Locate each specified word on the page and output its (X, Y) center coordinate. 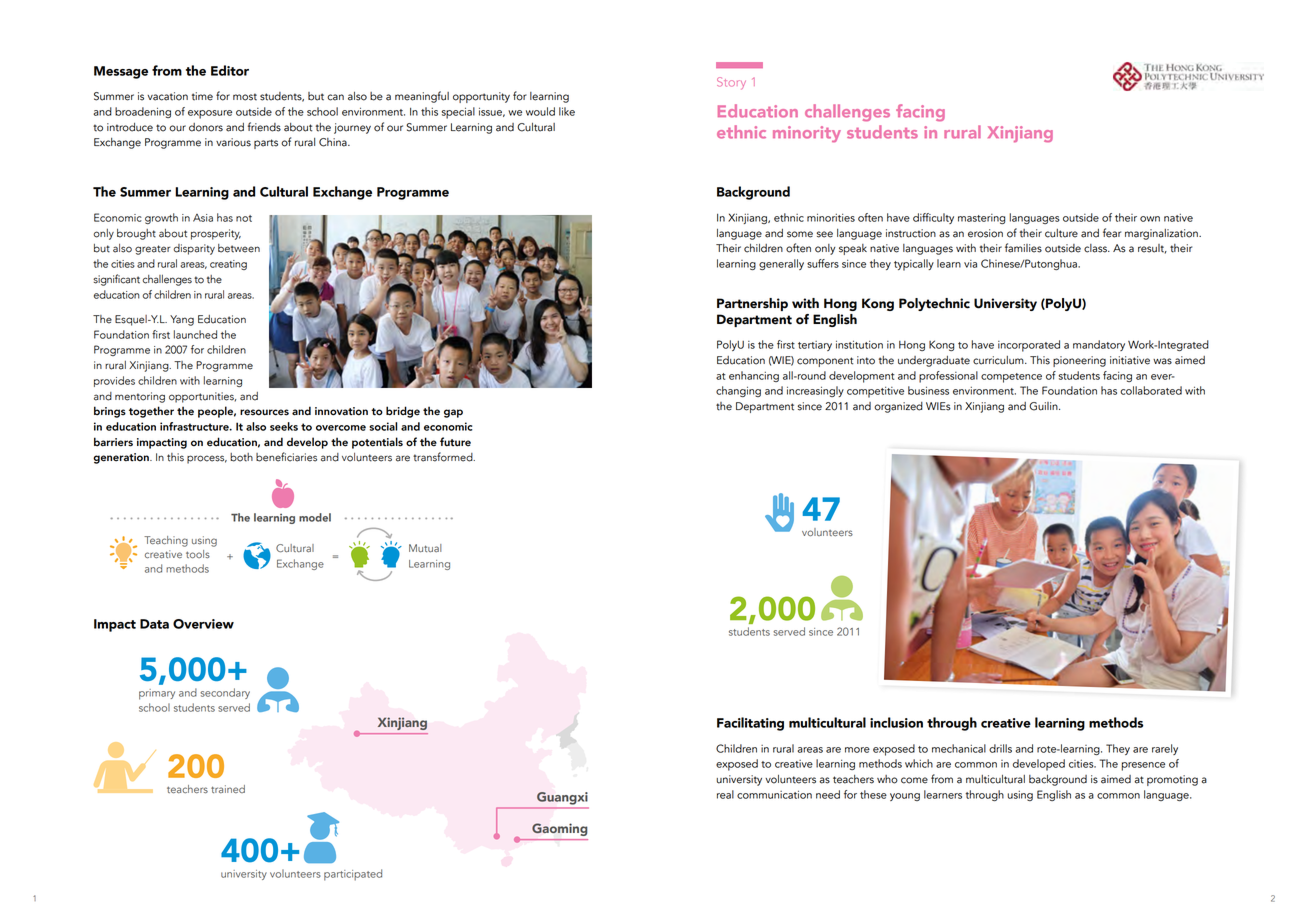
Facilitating (750, 724)
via (970, 264)
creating (228, 265)
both (241, 457)
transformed (444, 457)
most (245, 97)
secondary (225, 693)
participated (353, 875)
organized (898, 407)
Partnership (752, 304)
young (905, 797)
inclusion (896, 722)
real (725, 794)
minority (807, 134)
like (567, 111)
